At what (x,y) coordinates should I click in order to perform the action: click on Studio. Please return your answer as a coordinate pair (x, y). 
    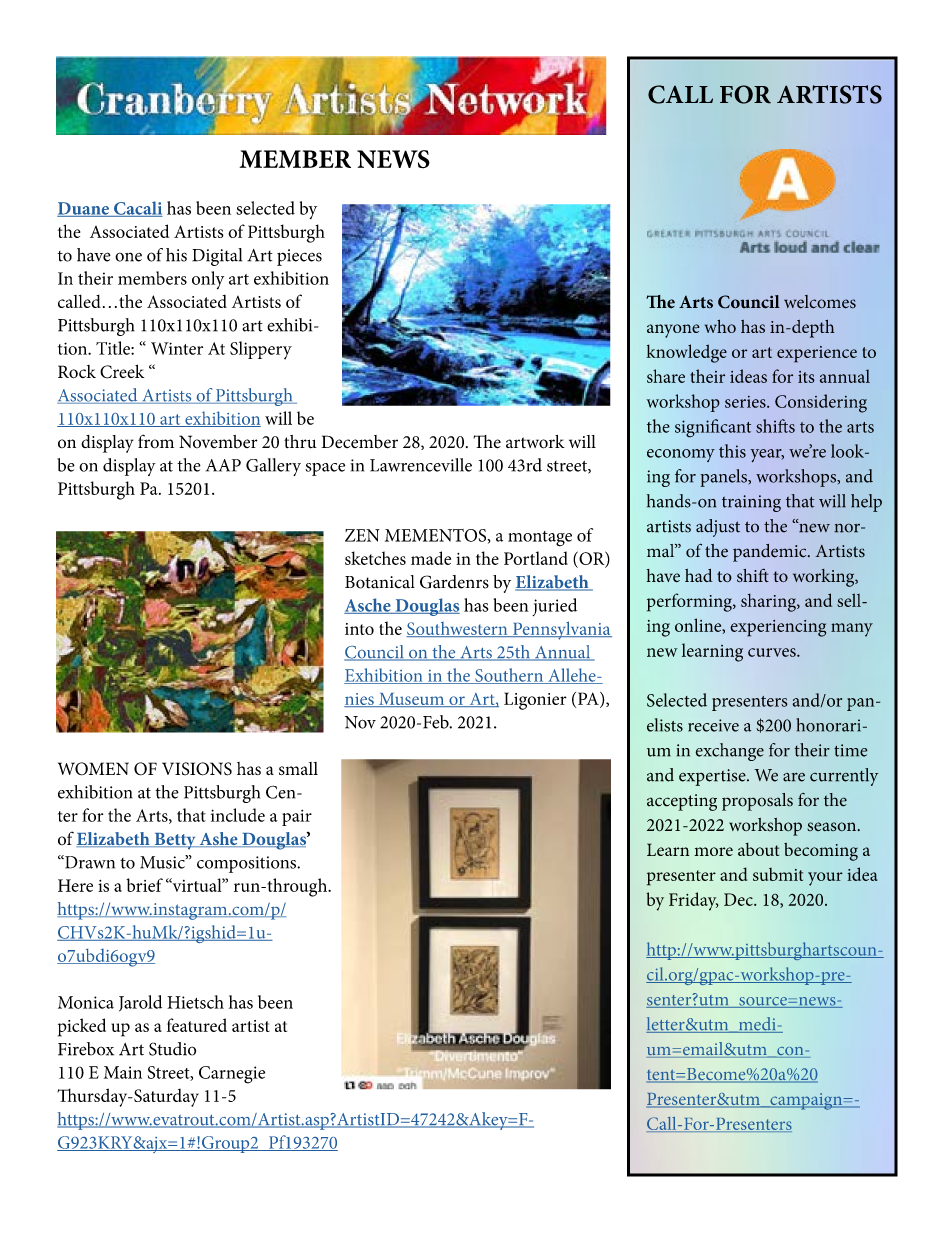
    Looking at the image, I should click on (172, 1049).
